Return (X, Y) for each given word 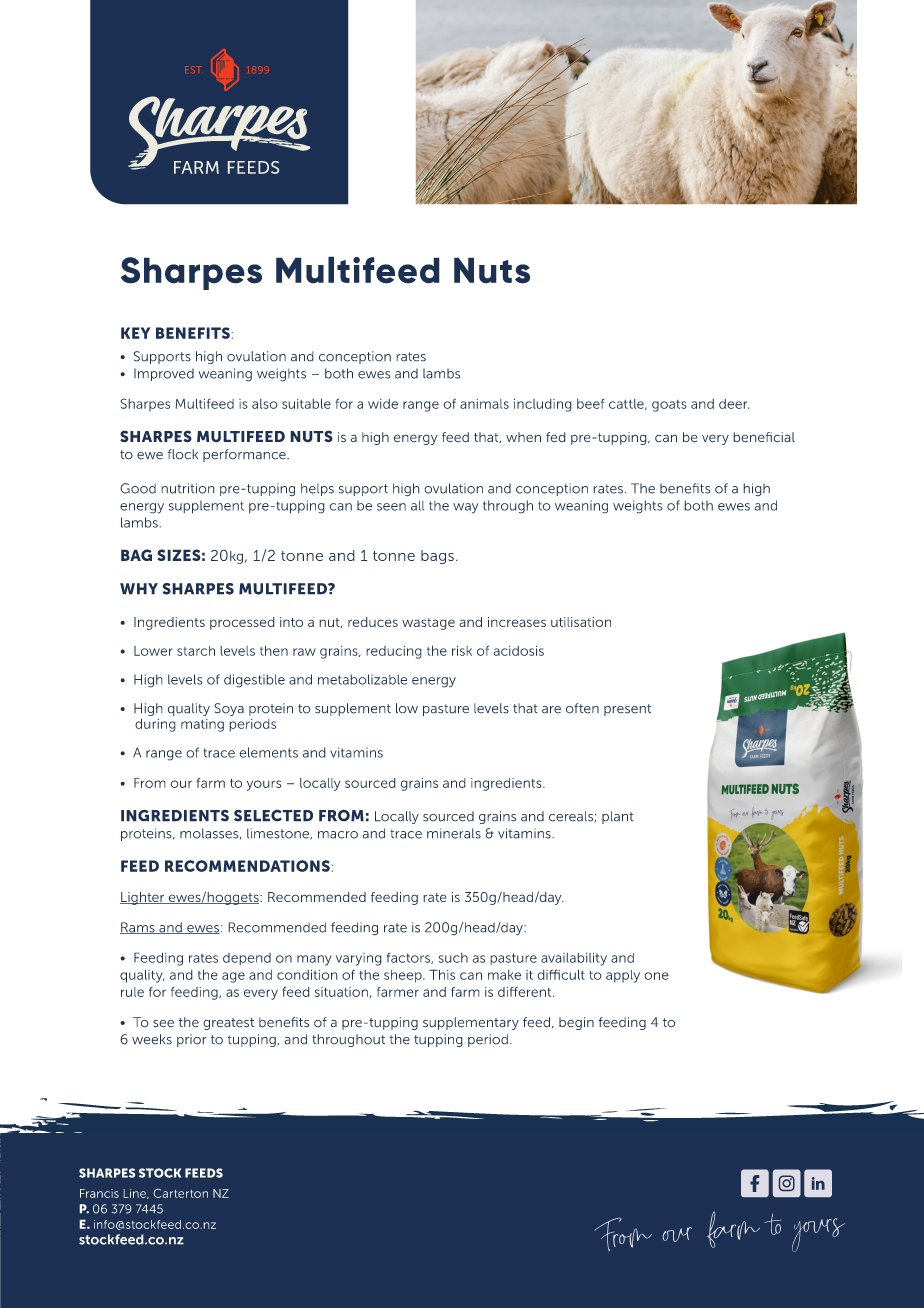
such (453, 958)
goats (669, 406)
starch (196, 651)
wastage (428, 624)
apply (623, 976)
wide (383, 404)
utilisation (581, 622)
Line (135, 1194)
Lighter (143, 898)
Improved (164, 374)
